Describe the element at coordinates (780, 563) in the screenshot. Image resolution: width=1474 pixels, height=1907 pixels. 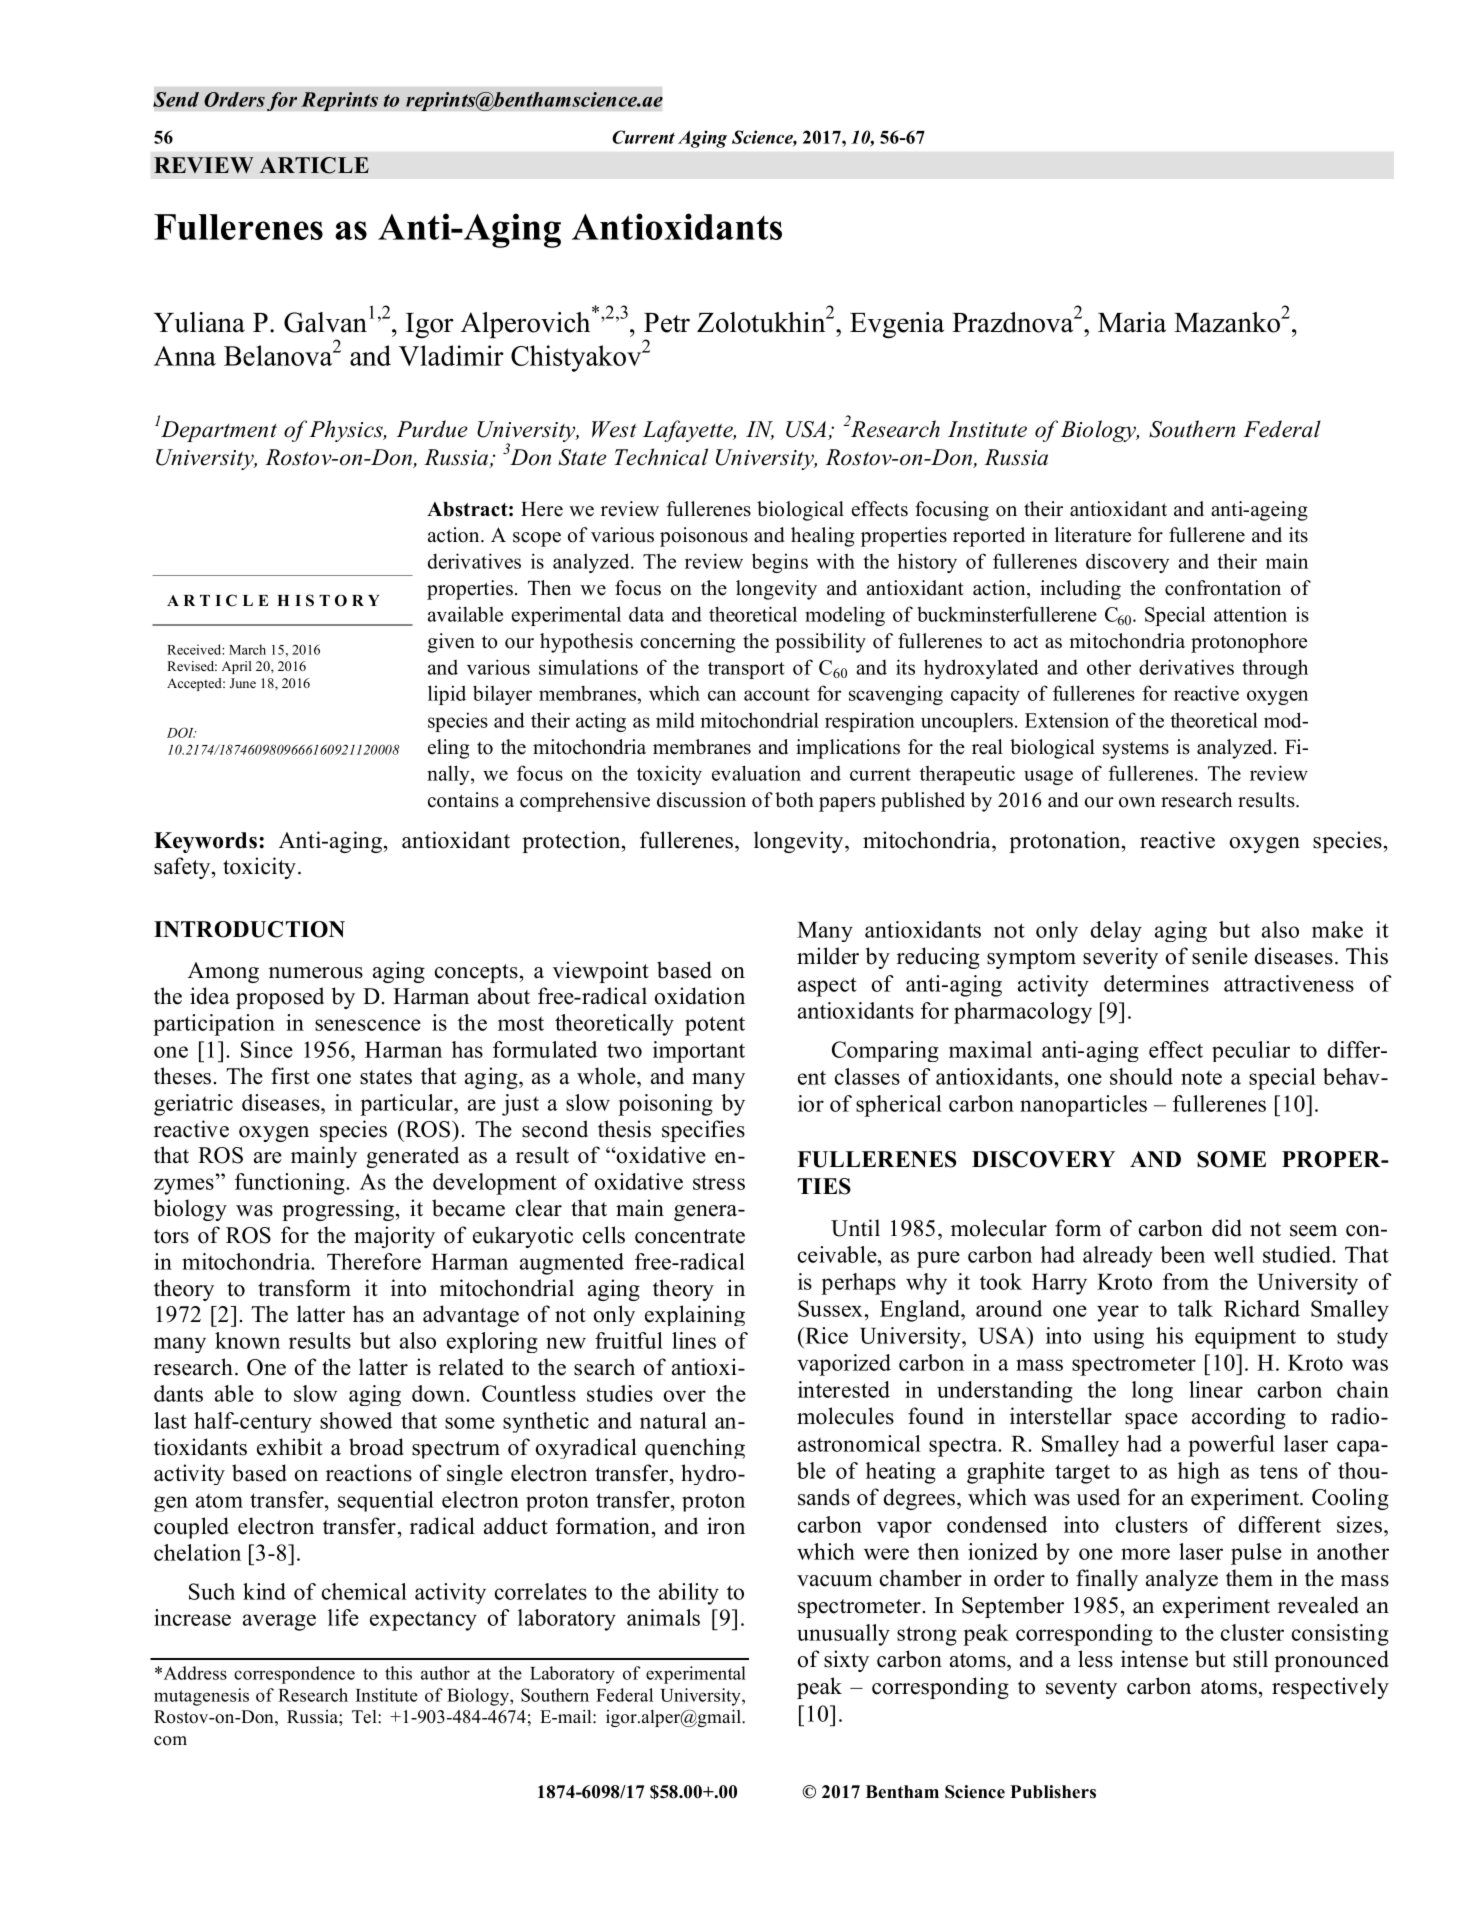
I see `begins` at that location.
